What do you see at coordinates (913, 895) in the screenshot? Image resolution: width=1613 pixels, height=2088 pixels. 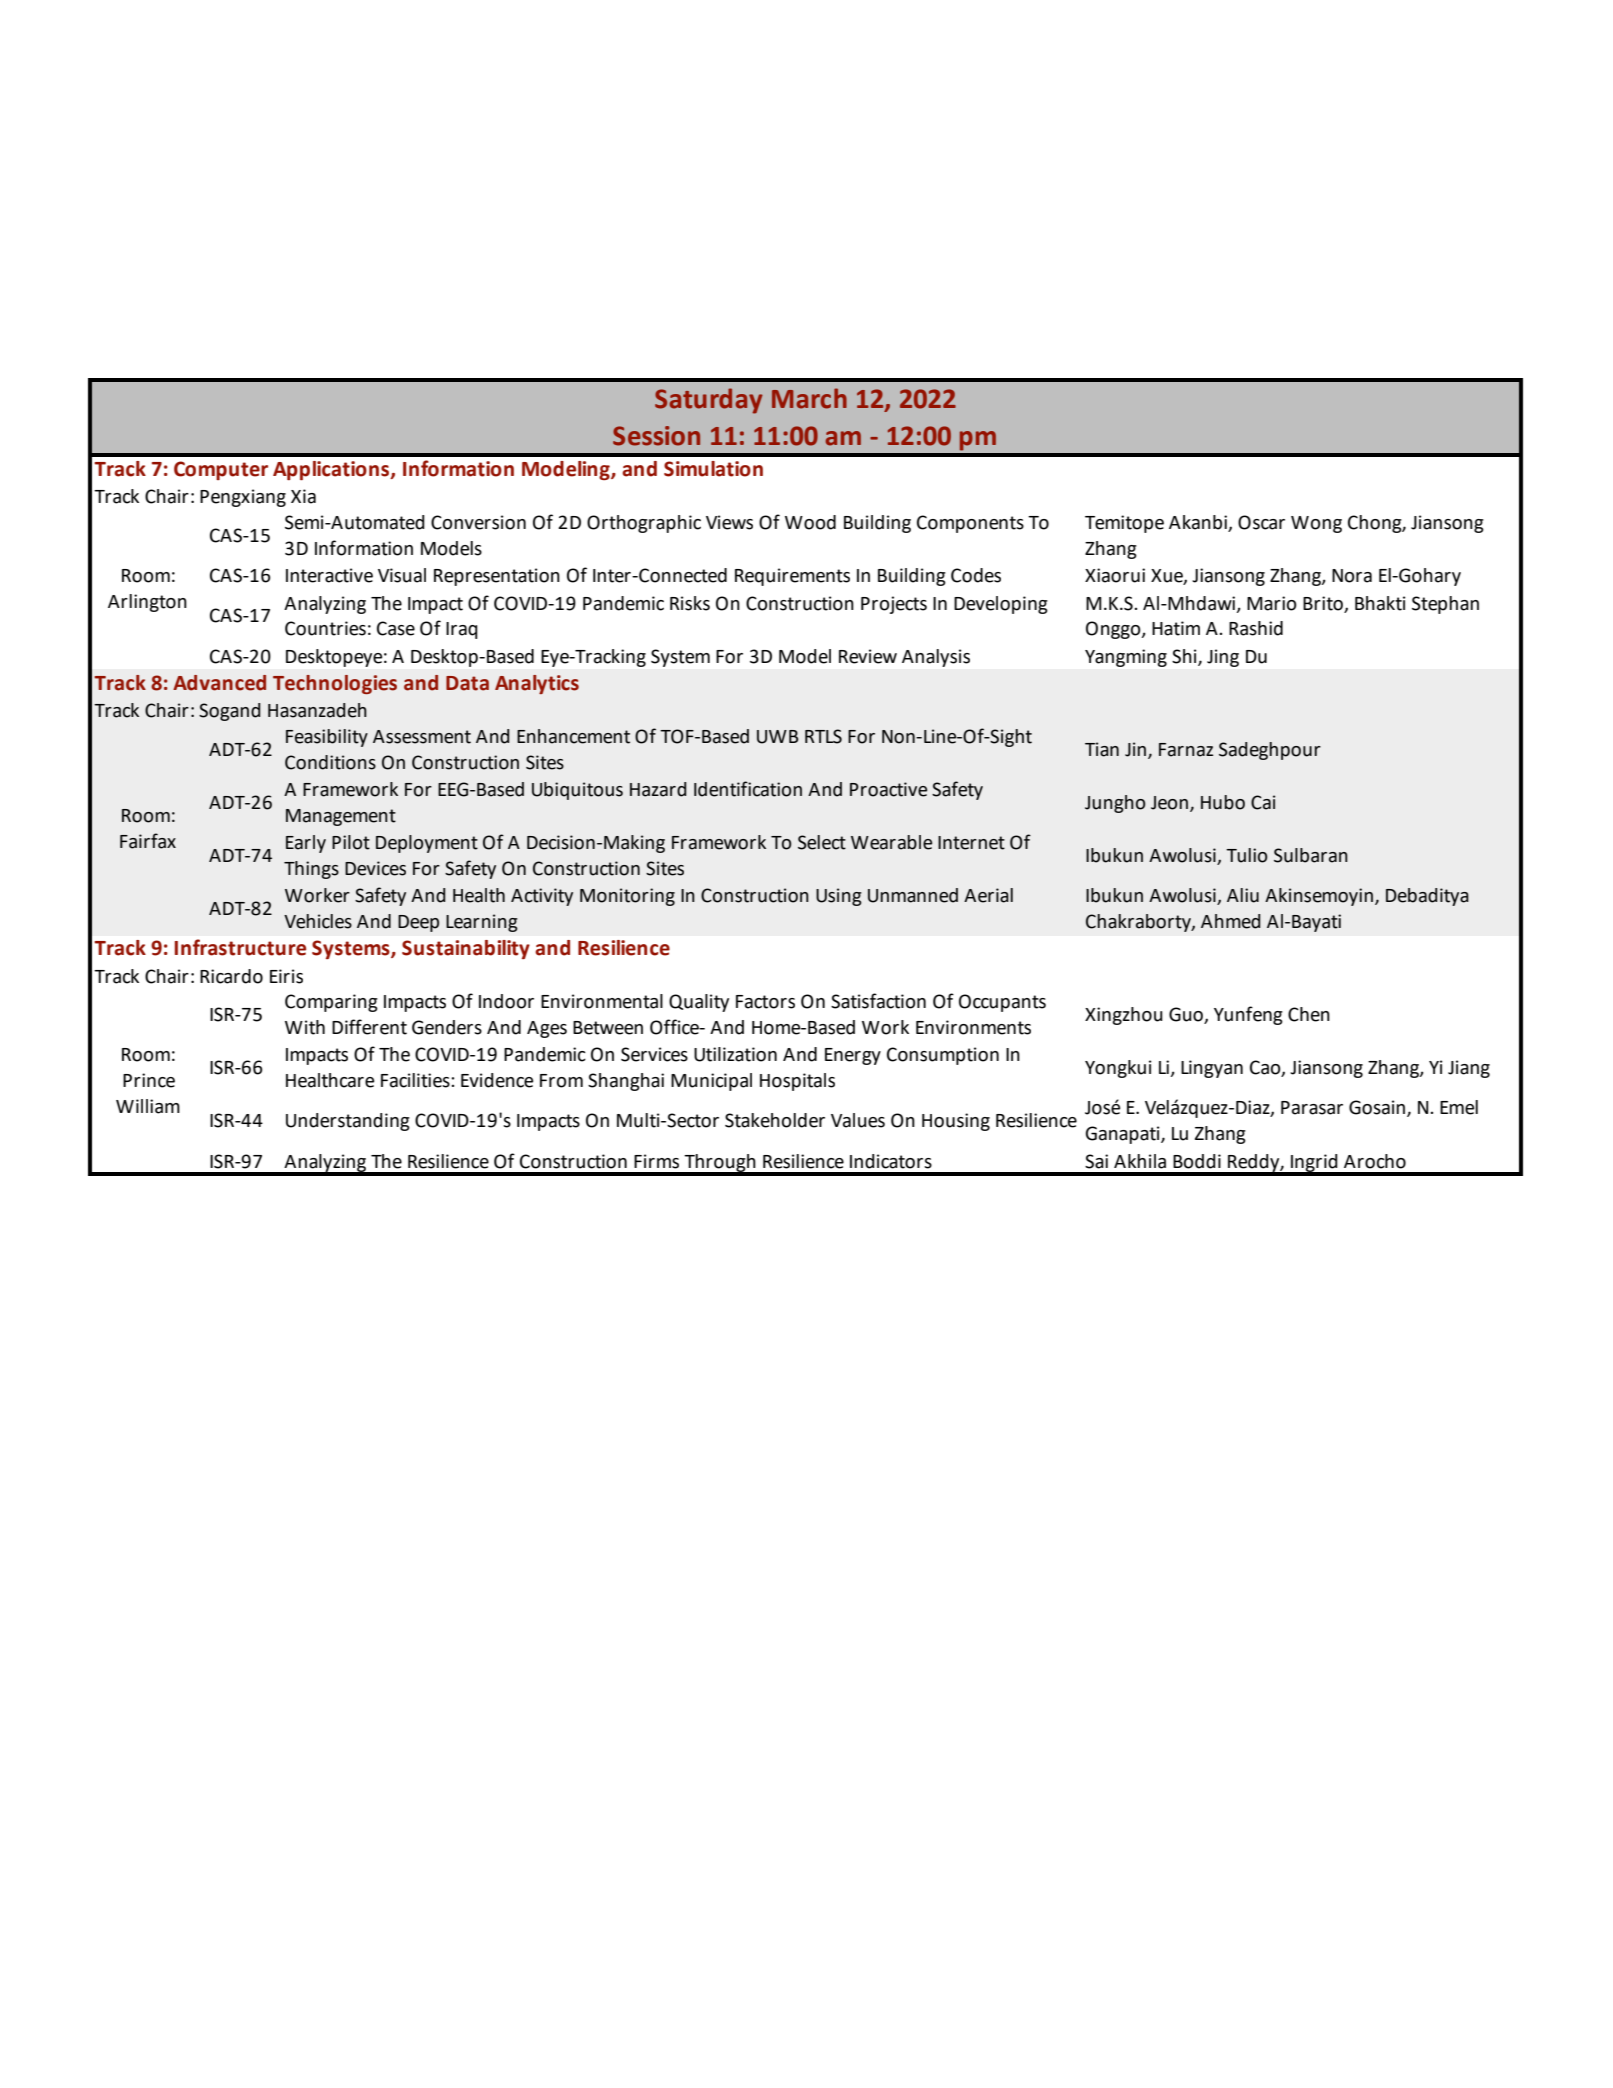 I see `Unmanned` at bounding box center [913, 895].
